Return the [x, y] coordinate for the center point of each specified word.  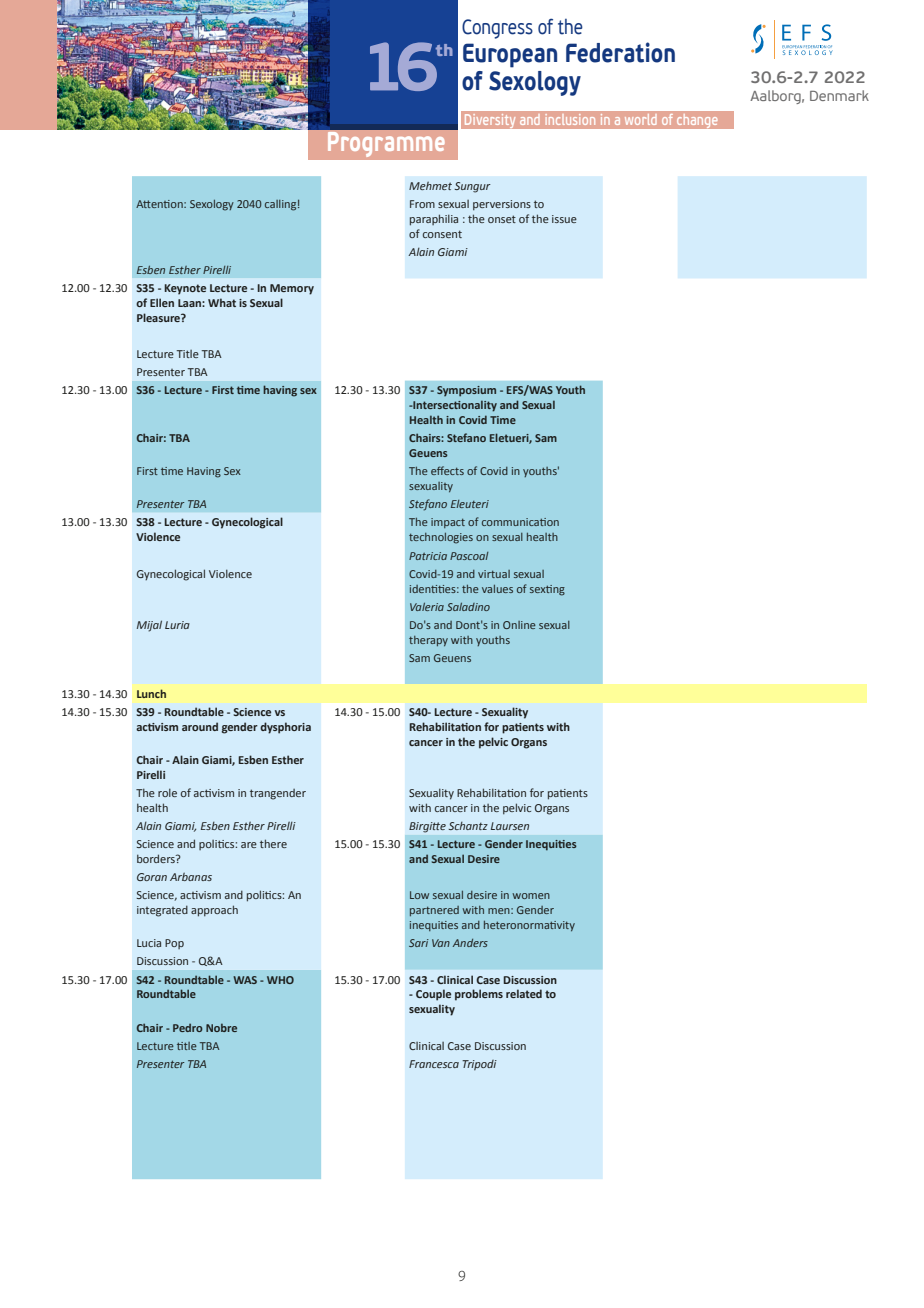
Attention [160, 204]
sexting [547, 590]
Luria [177, 625]
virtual [494, 574]
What [222, 302]
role [167, 792]
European [510, 55]
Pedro [188, 1027]
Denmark [839, 95]
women [531, 896]
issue [564, 219]
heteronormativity [529, 926]
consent [442, 234]
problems [479, 995]
